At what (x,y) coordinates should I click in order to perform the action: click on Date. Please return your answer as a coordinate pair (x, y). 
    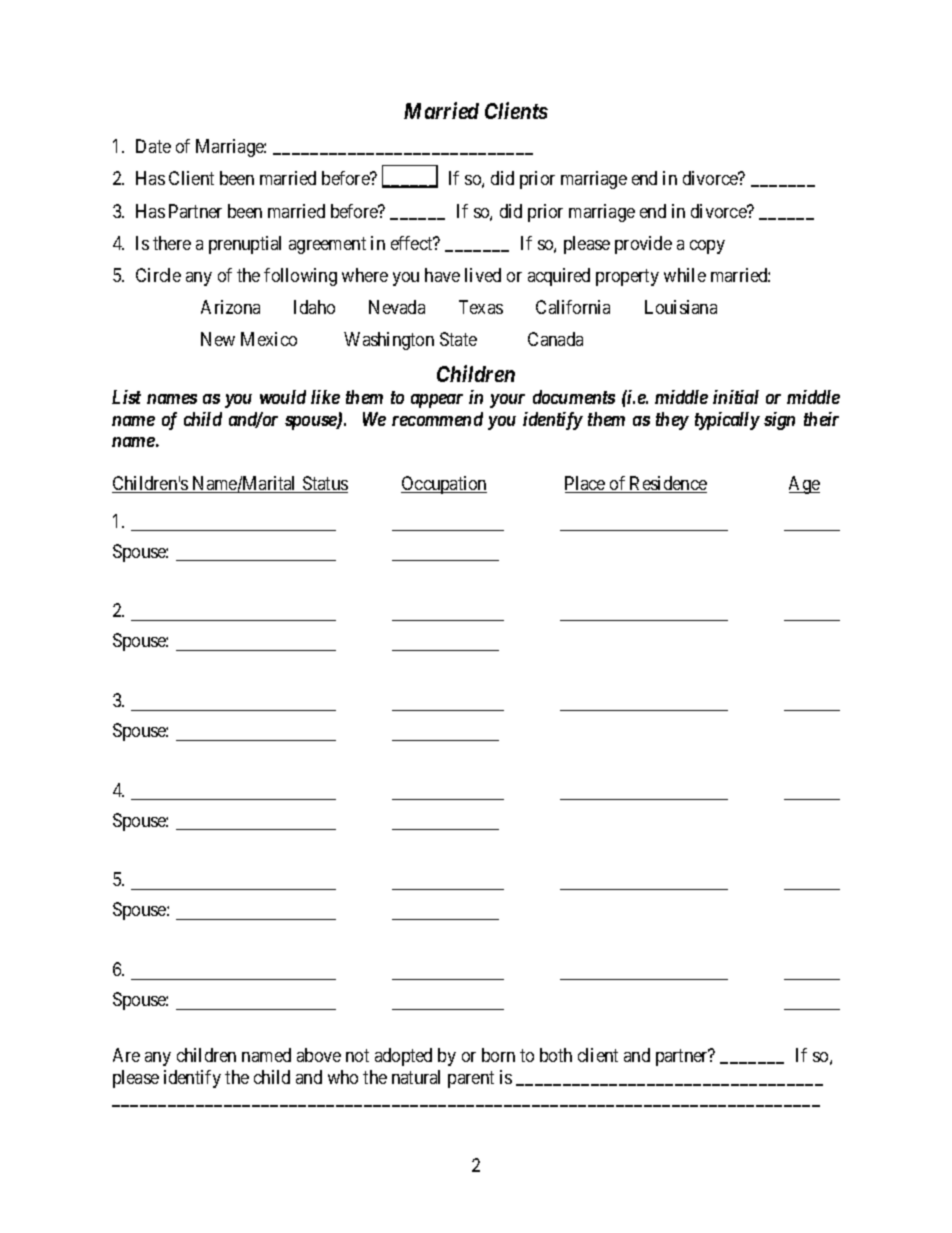
    Looking at the image, I should click on (153, 146).
